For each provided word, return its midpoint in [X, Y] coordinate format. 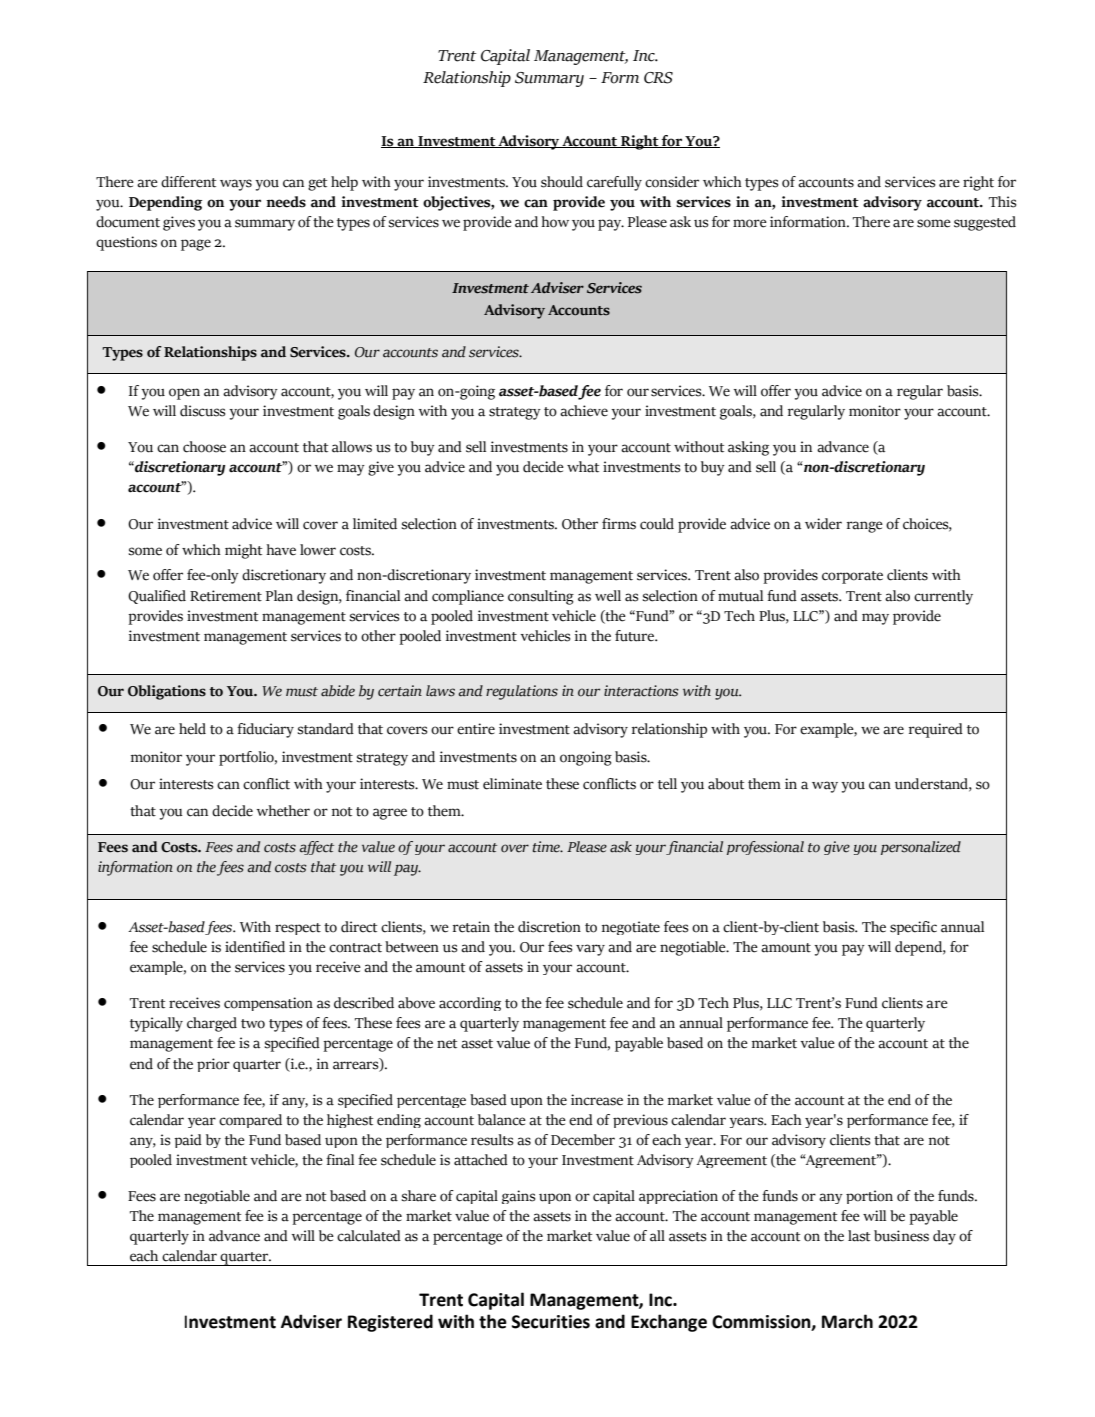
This [1003, 202]
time [547, 847]
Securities [551, 1322]
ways [236, 185]
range [865, 527]
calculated [369, 1236]
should [562, 182]
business [901, 1236]
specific [913, 928]
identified [255, 947]
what [583, 467]
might [243, 551]
